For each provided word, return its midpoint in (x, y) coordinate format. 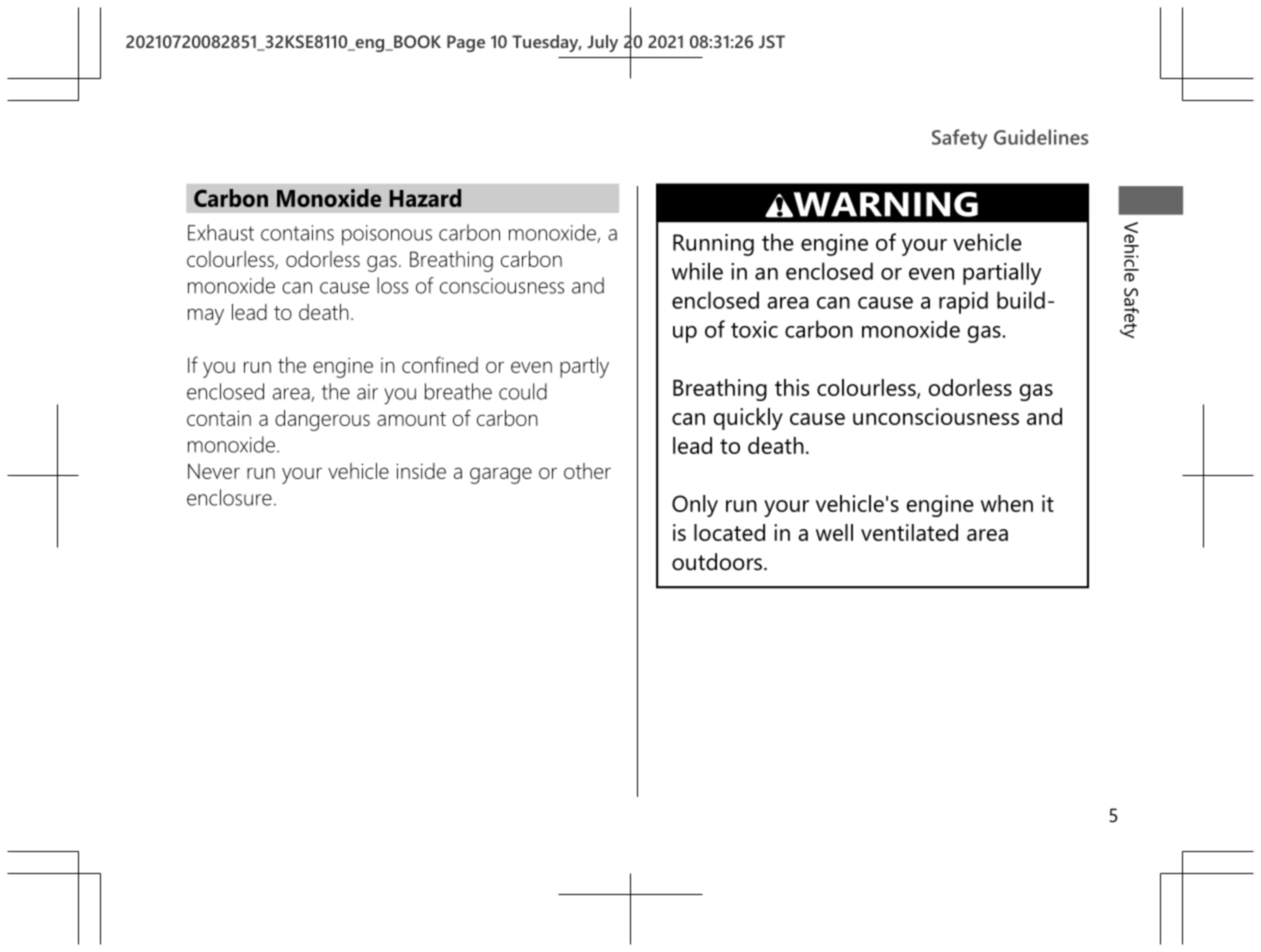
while (697, 271)
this (792, 387)
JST (772, 41)
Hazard (425, 198)
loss (392, 285)
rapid (963, 302)
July (602, 43)
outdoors (718, 562)
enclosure (229, 497)
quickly (748, 419)
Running (713, 245)
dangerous (322, 420)
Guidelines (1041, 137)
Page (466, 43)
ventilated (909, 532)
